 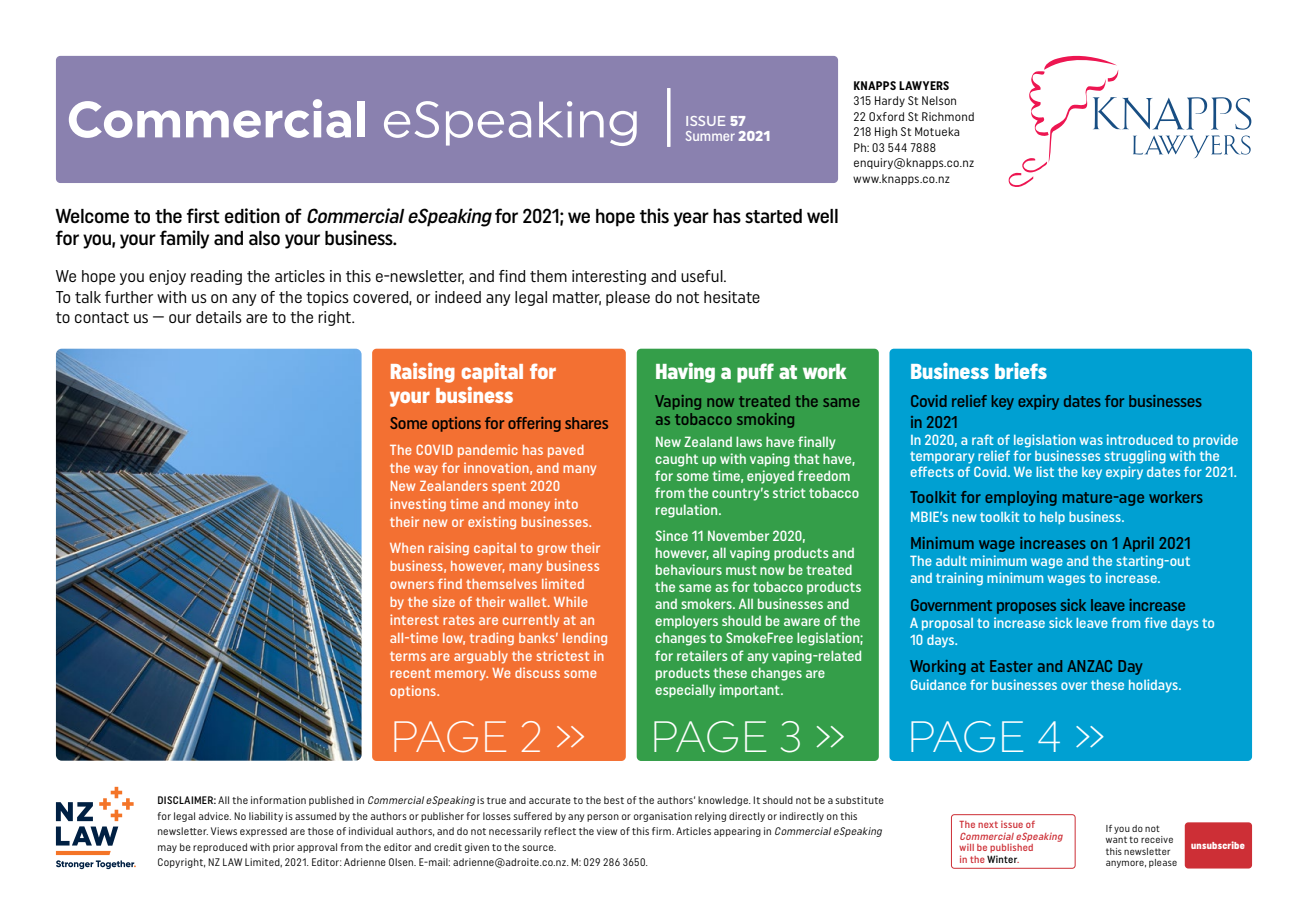 I want to click on retailers, so click(x=702, y=655).
